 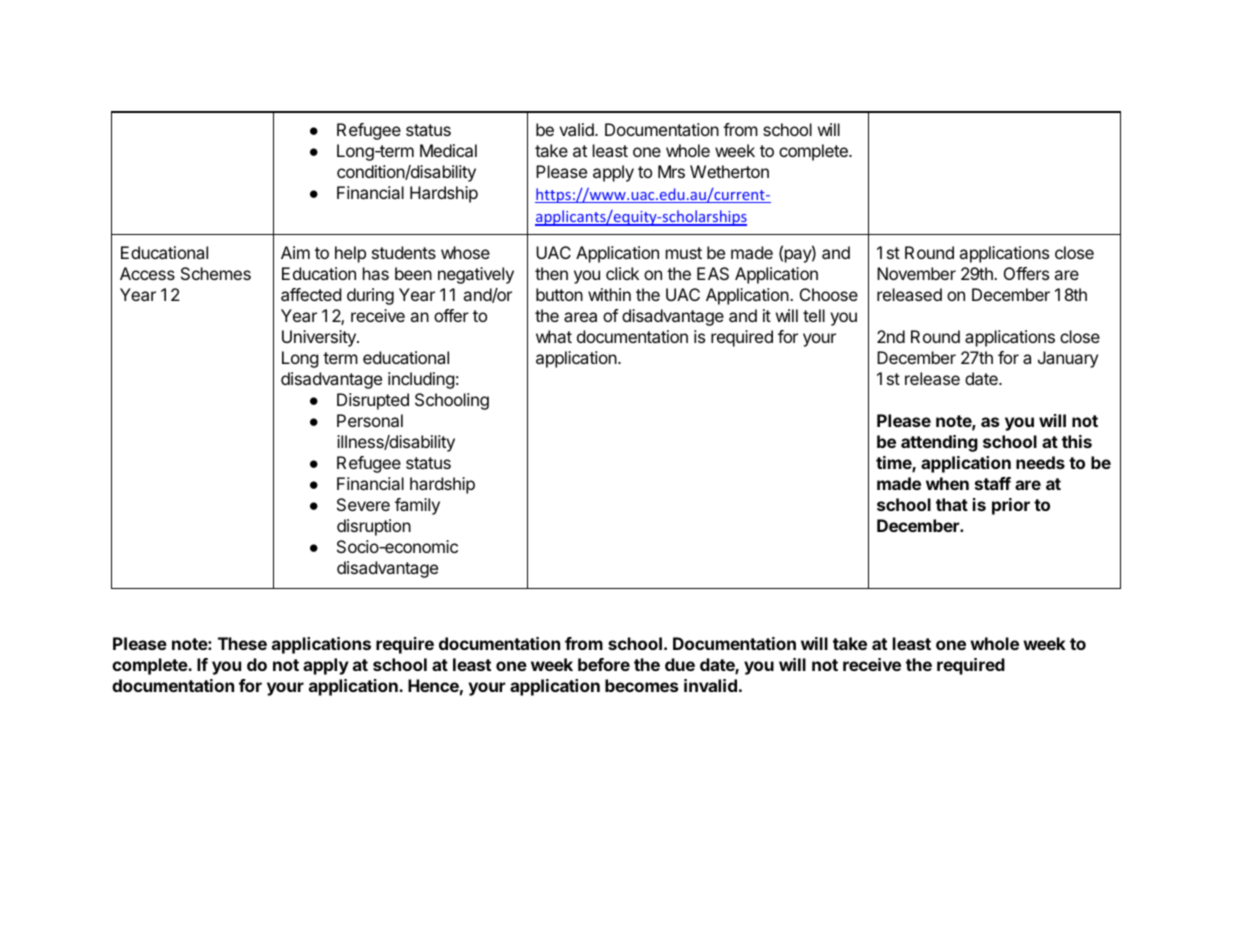 What do you see at coordinates (370, 420) in the screenshot?
I see `Personal` at bounding box center [370, 420].
